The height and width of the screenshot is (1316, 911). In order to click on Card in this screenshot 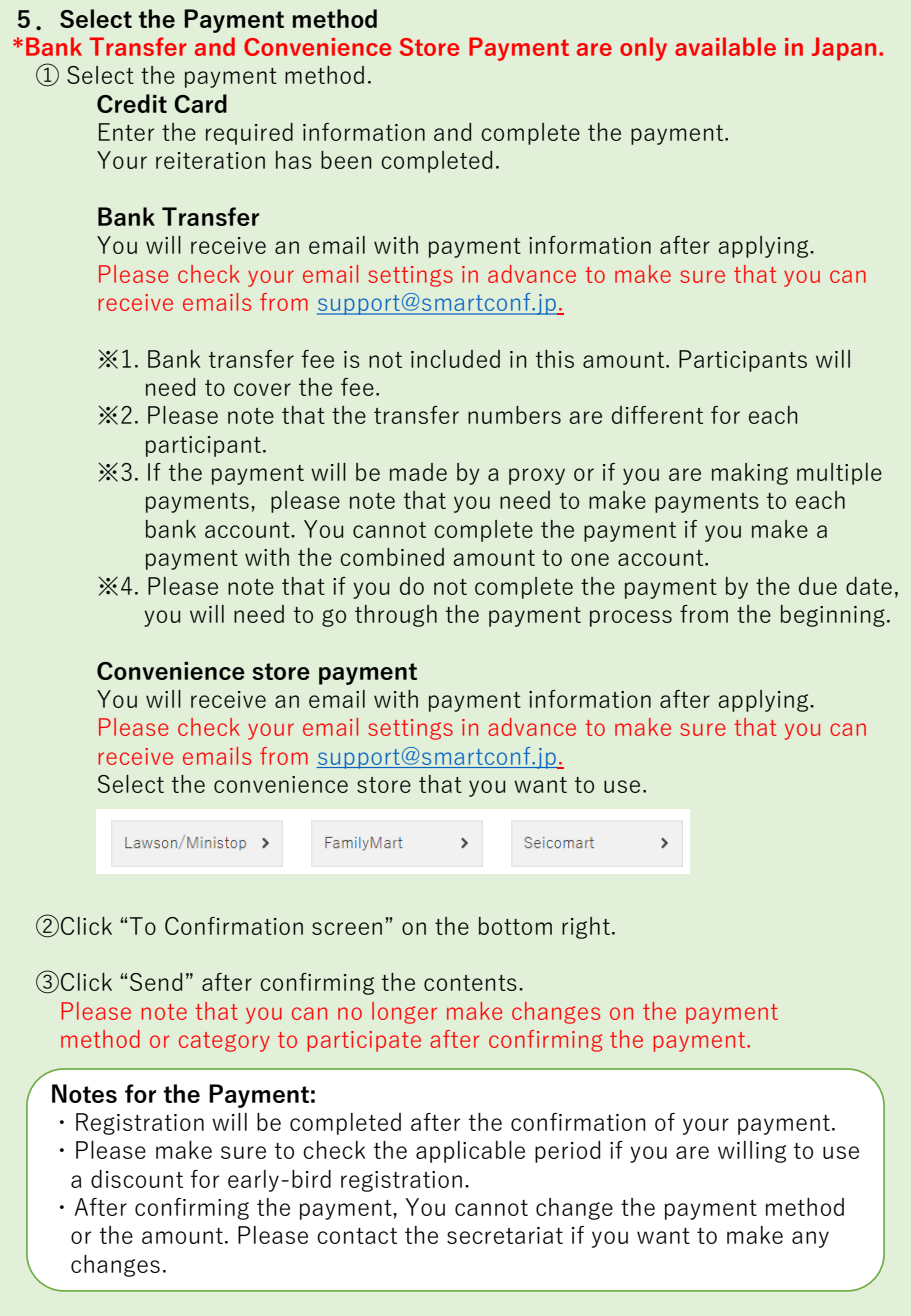, I will do `click(200, 103)`.
